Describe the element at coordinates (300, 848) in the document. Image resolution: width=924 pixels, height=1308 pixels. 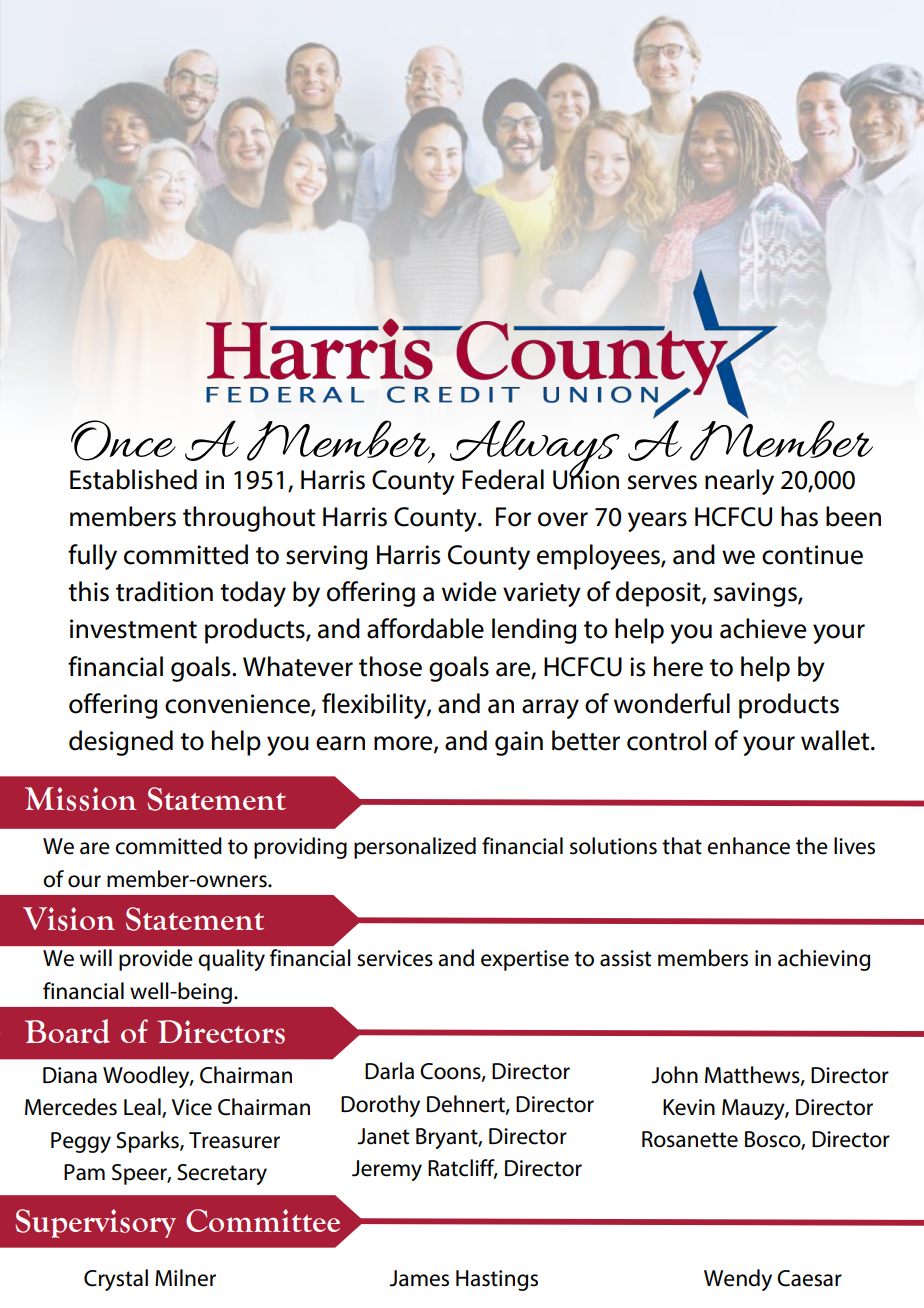
I see `providing` at that location.
